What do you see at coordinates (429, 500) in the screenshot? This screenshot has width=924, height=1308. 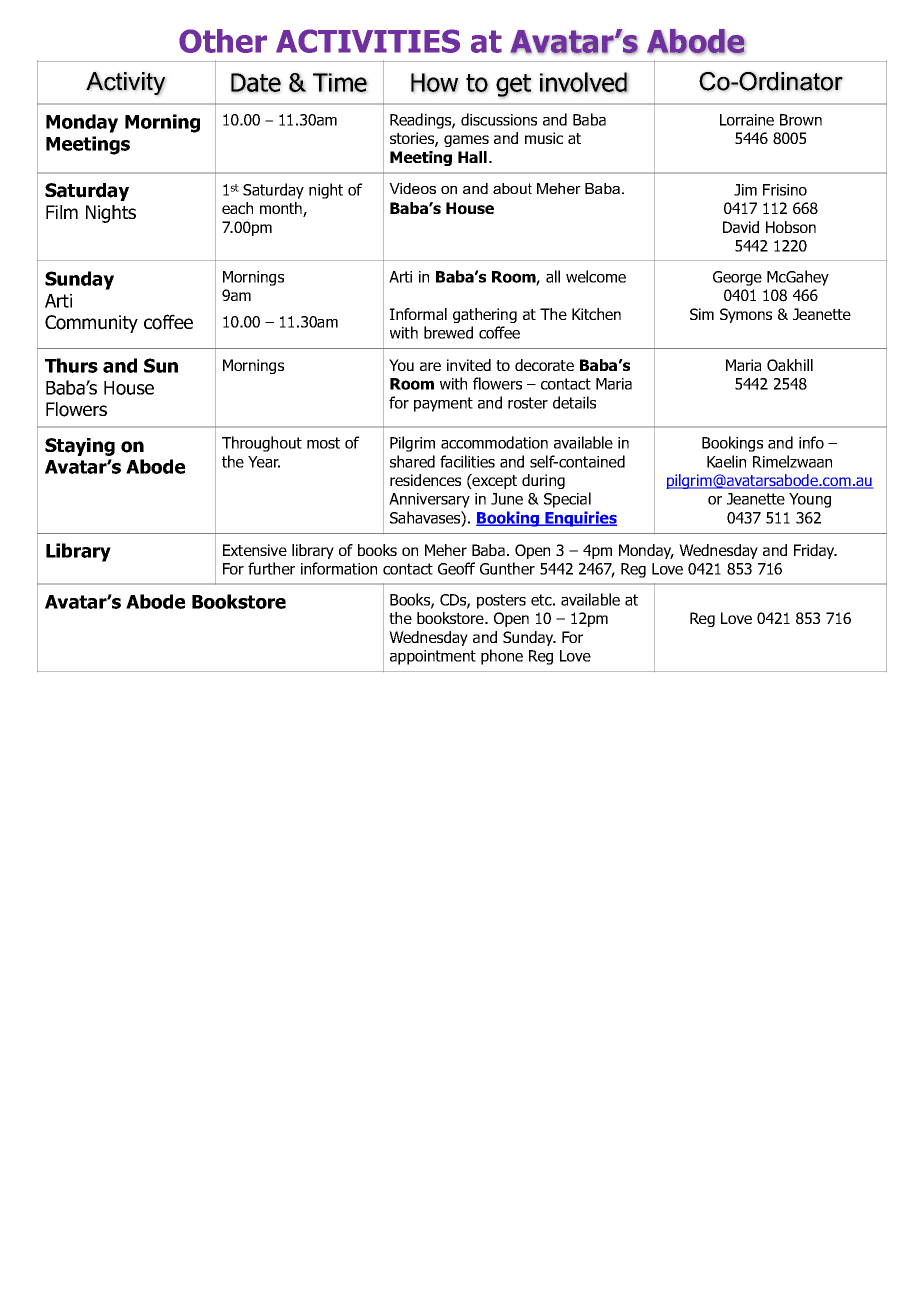 I see `Anniversary` at bounding box center [429, 500].
